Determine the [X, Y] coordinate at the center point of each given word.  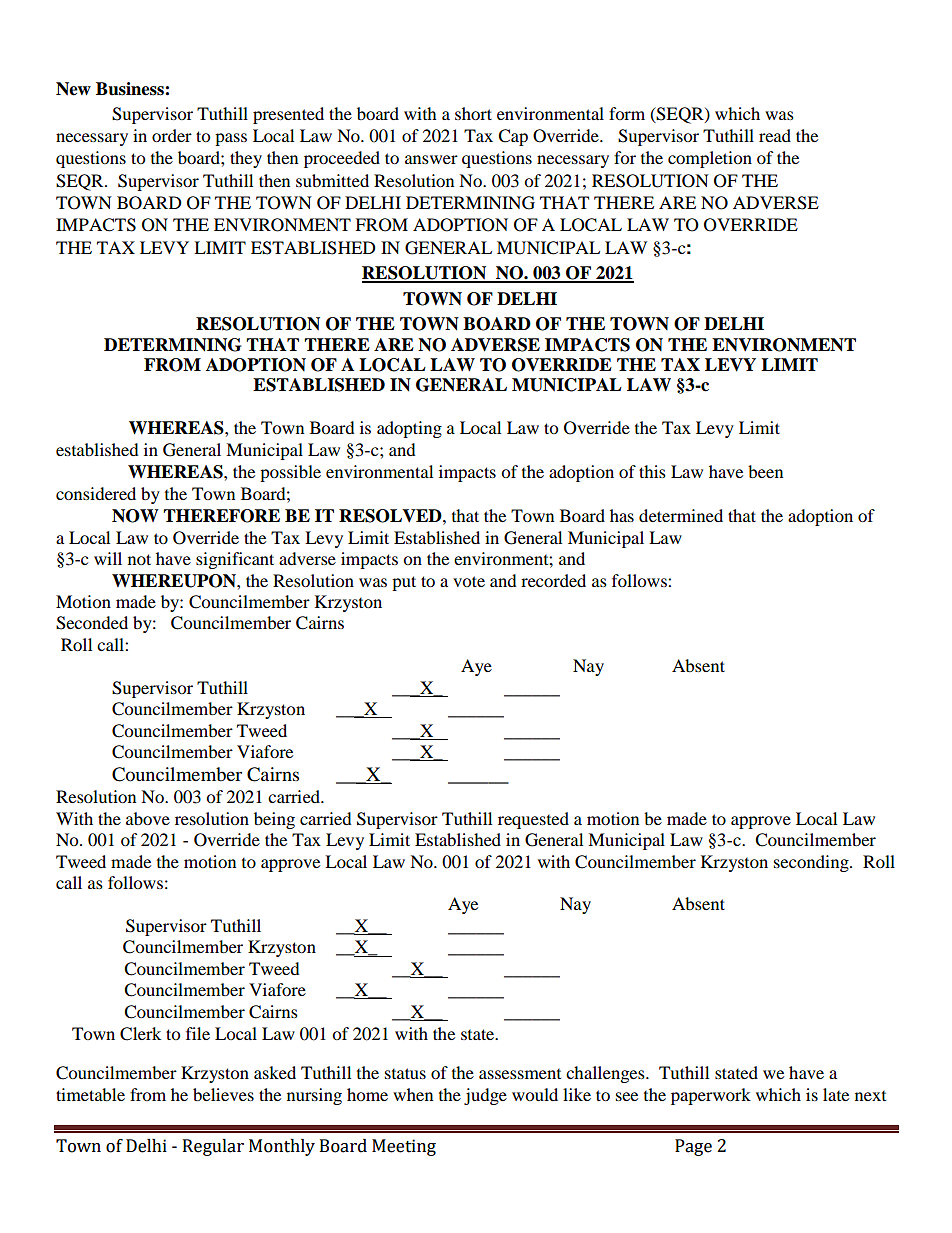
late [836, 1094]
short [473, 113]
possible [290, 473]
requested [533, 820]
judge [485, 1096]
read [775, 135]
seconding [812, 863]
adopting [409, 429]
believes [223, 1094]
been [765, 471]
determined [681, 515]
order [172, 135]
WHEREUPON [175, 581]
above [148, 818]
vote [469, 581]
